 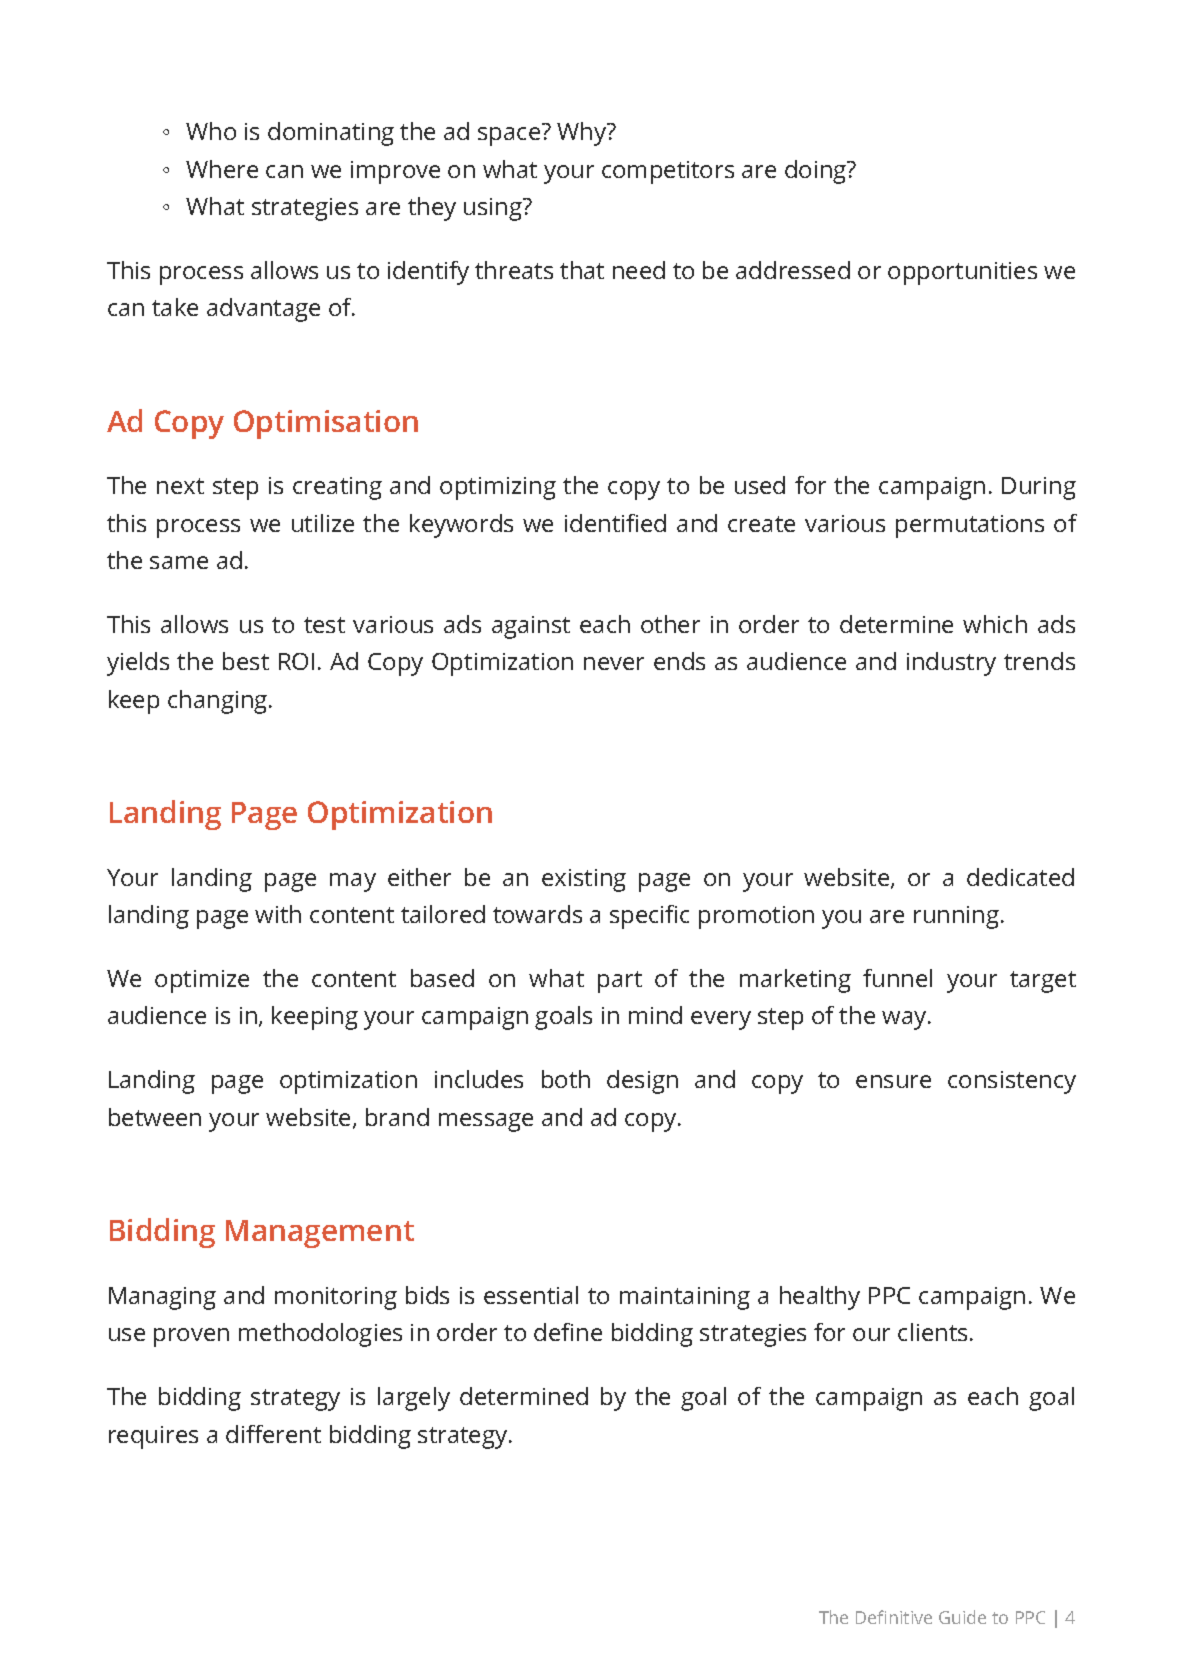 I want to click on Guide, so click(x=962, y=1617).
